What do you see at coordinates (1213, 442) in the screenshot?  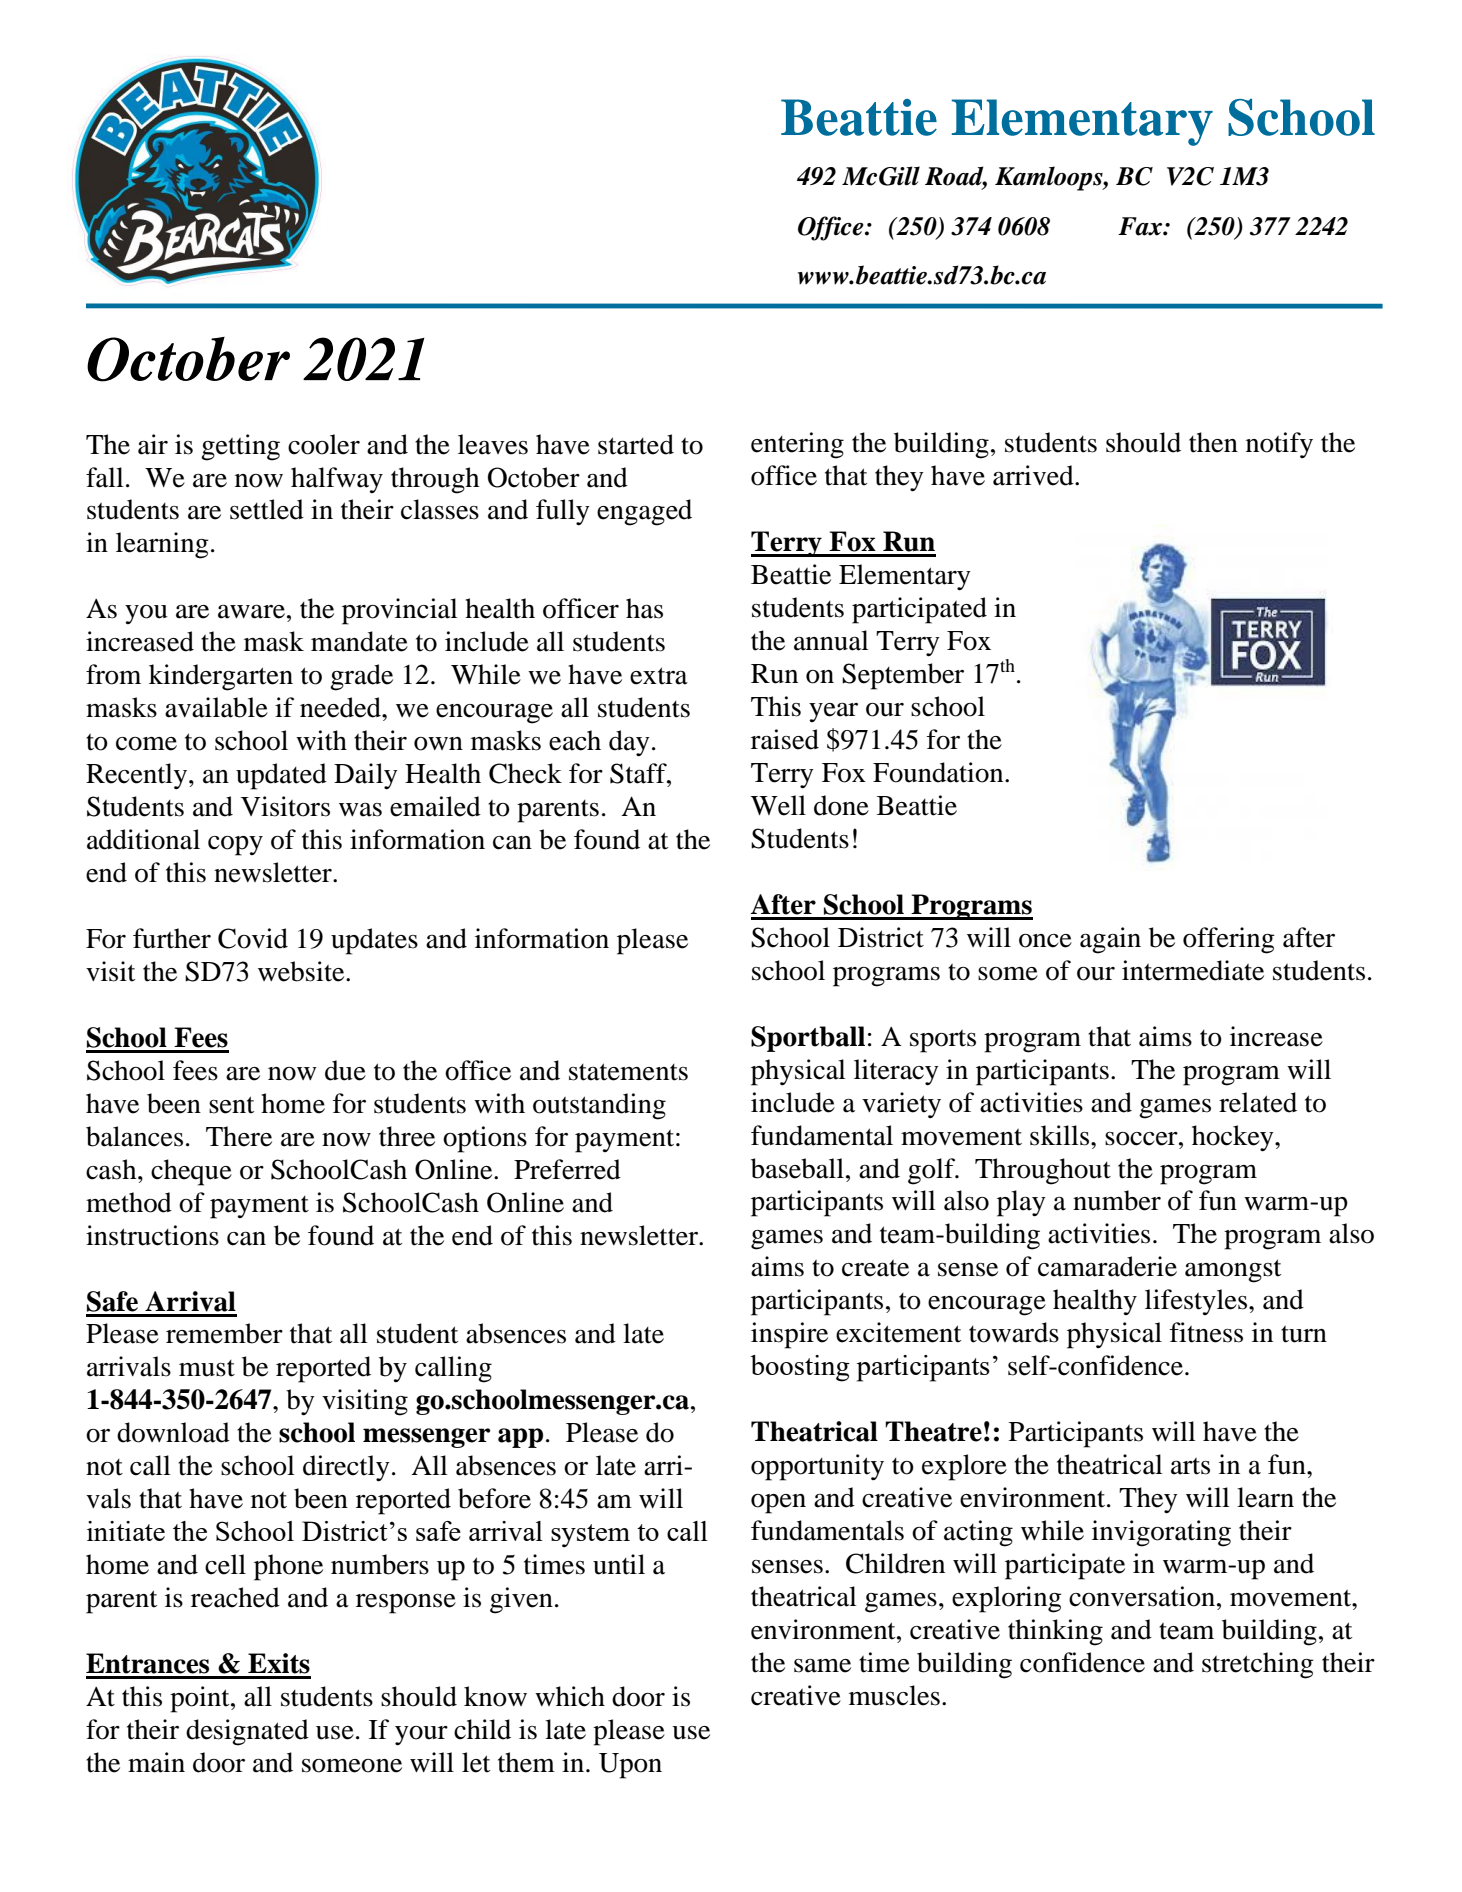 I see `then` at bounding box center [1213, 442].
